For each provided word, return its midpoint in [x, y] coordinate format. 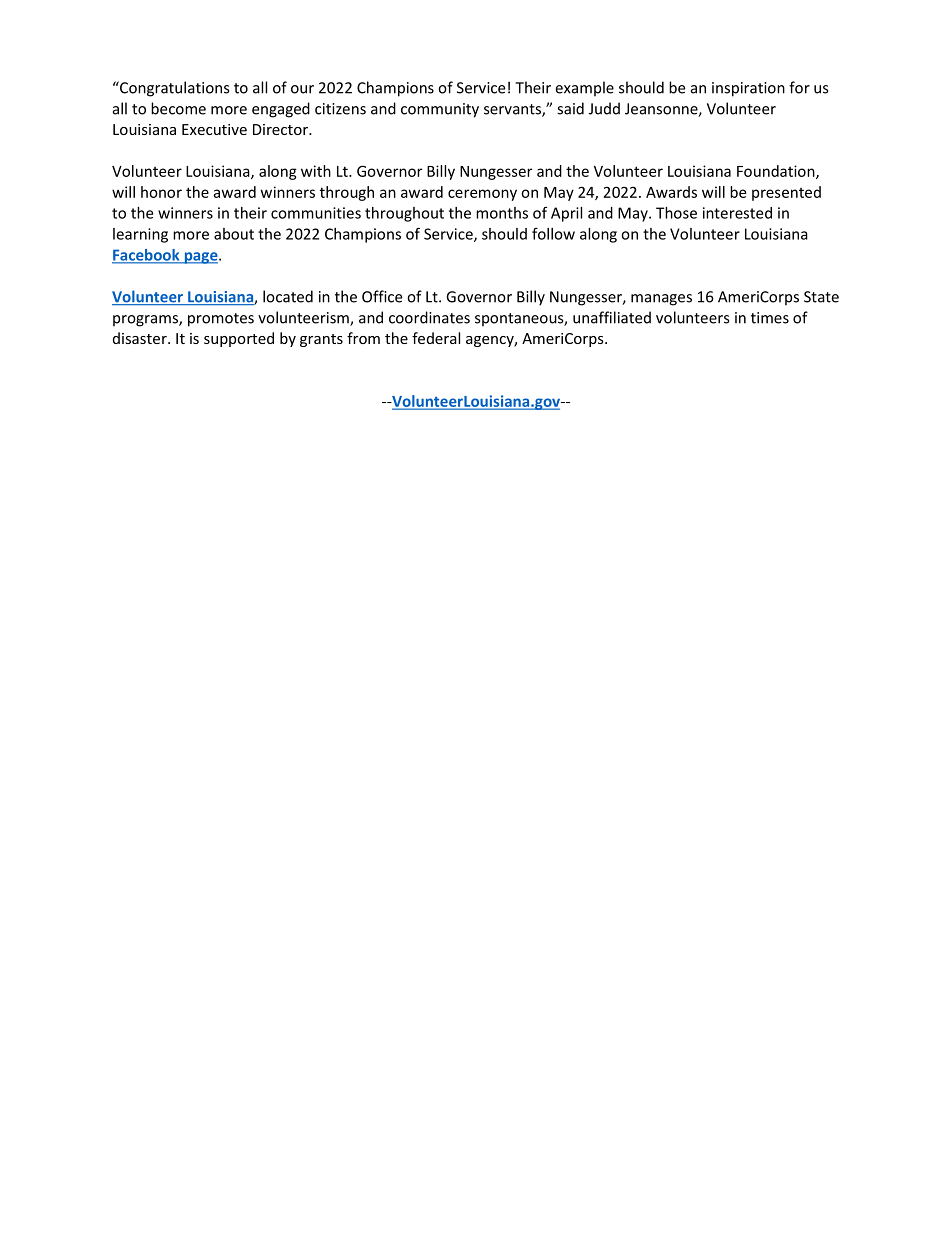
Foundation [777, 172]
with [316, 171]
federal [436, 338]
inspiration [748, 89]
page [201, 258]
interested [737, 213]
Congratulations [173, 89]
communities [316, 213]
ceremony [482, 195]
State [821, 297]
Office [382, 296]
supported [239, 339]
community [440, 110]
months [502, 213]
